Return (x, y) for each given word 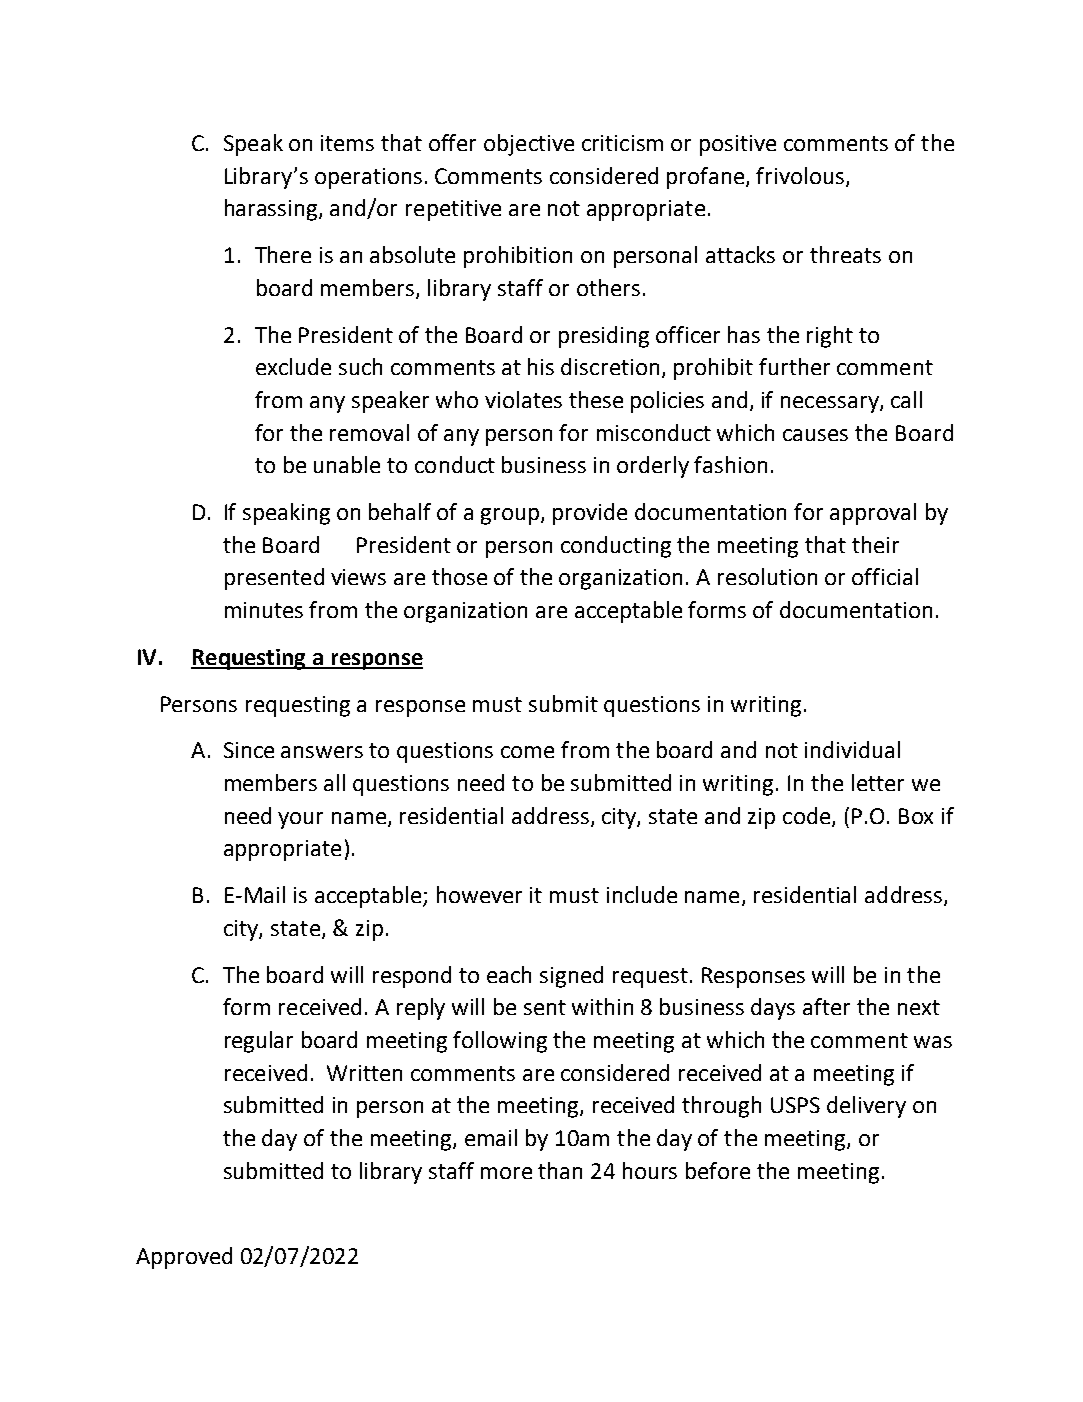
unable (347, 464)
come (527, 752)
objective (529, 145)
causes (815, 435)
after (826, 1006)
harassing (272, 210)
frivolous (801, 176)
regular (259, 1042)
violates (523, 399)
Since (249, 750)
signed (571, 977)
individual (852, 749)
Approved (184, 1258)
